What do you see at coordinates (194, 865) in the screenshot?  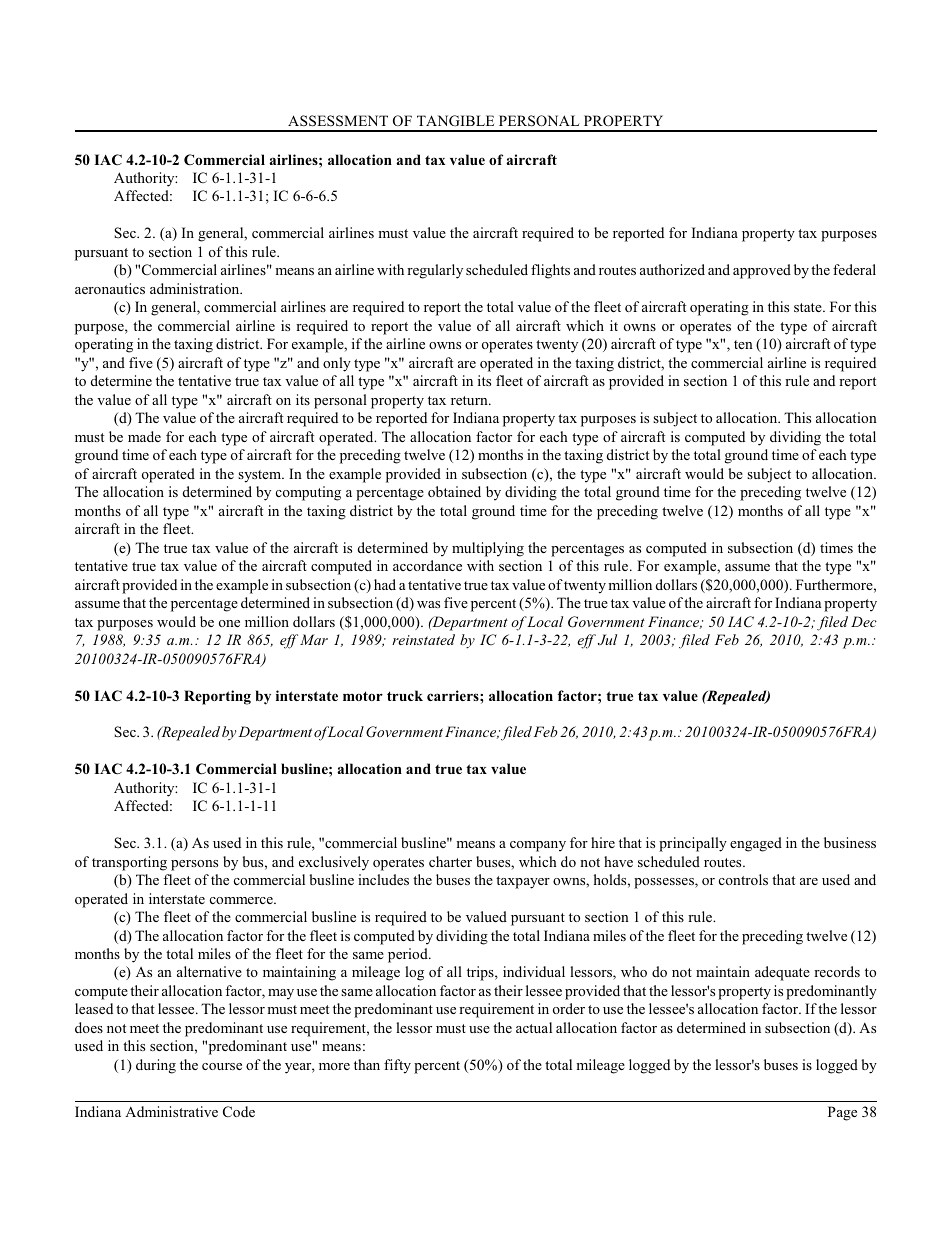 I see `persons` at bounding box center [194, 865].
